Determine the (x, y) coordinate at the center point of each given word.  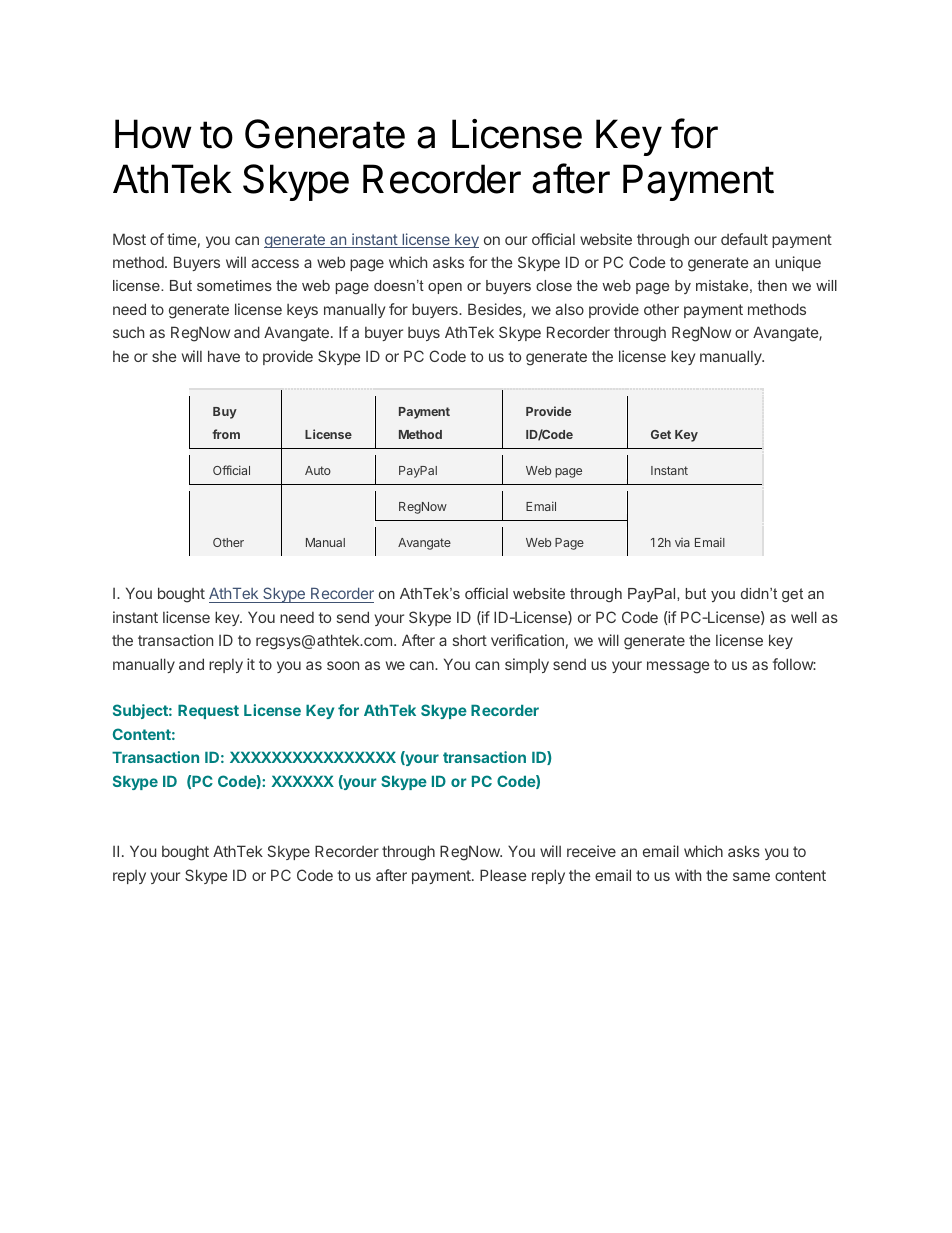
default (744, 239)
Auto (318, 470)
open (445, 288)
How (153, 134)
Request (208, 712)
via (682, 542)
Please (503, 875)
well (804, 617)
